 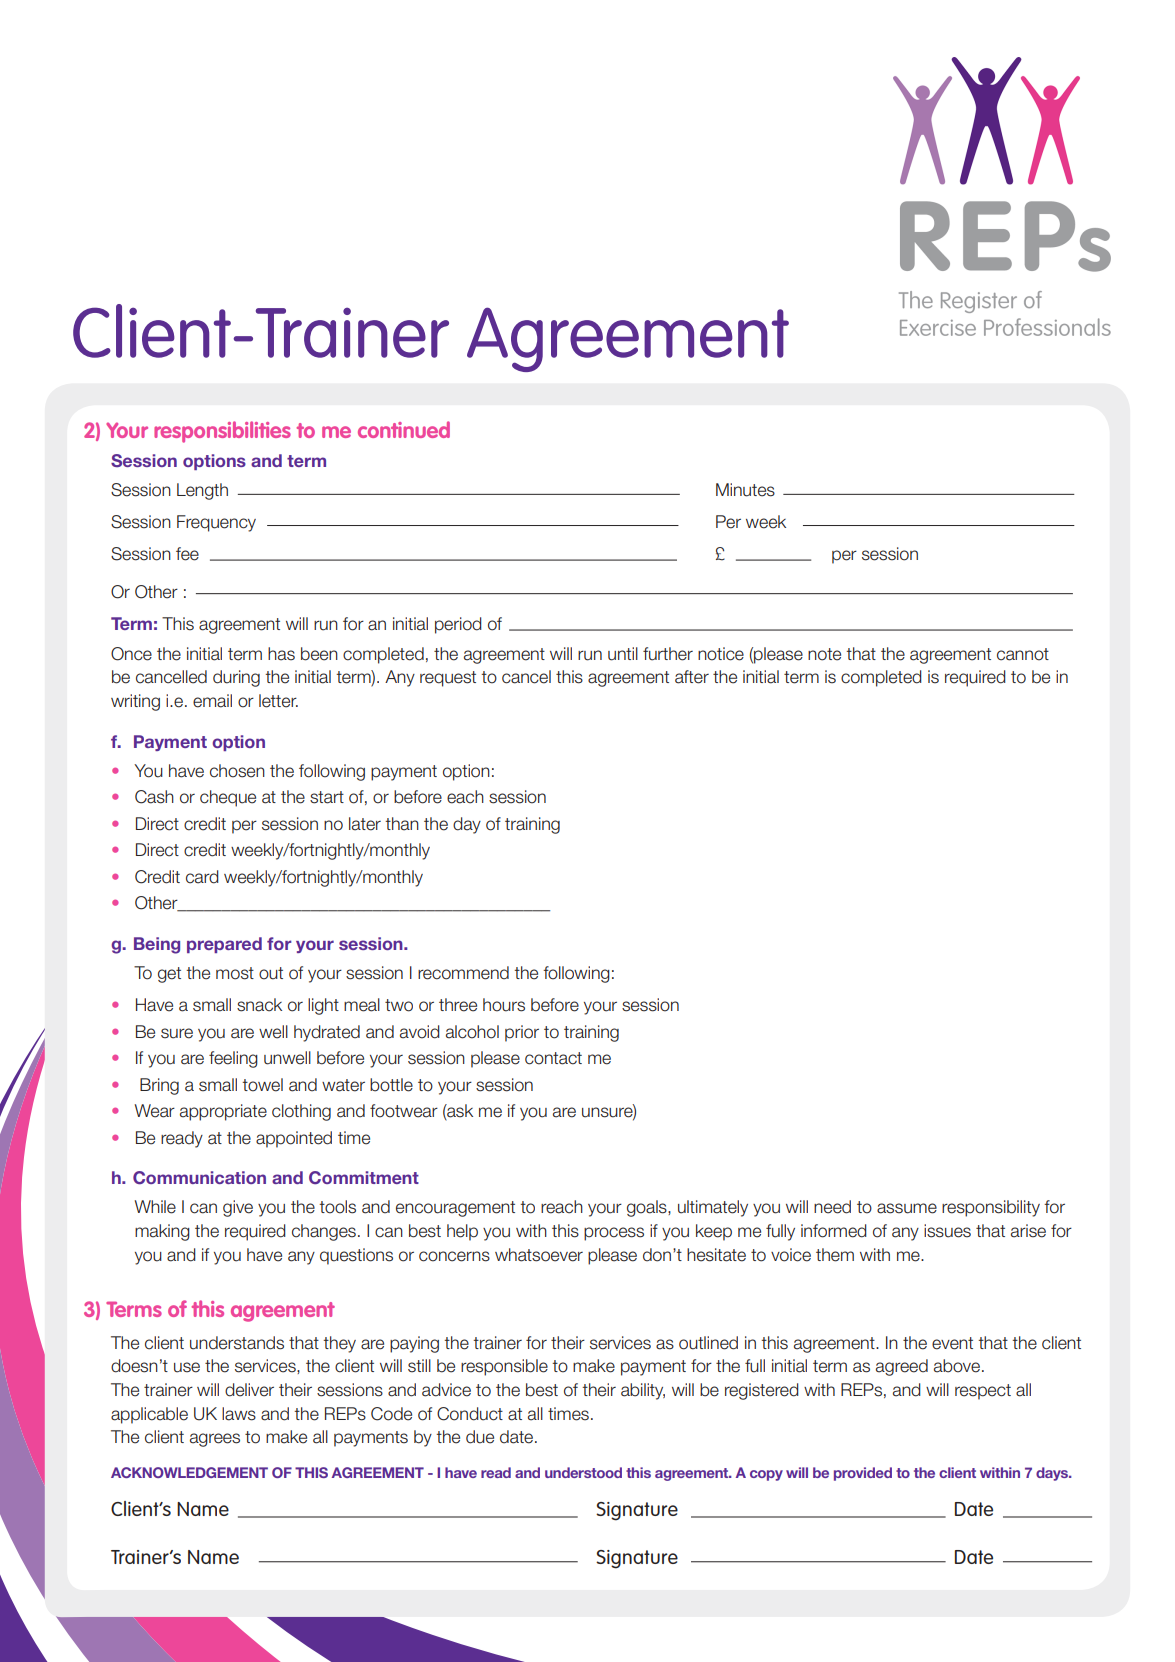 What do you see at coordinates (745, 490) in the document?
I see `Minutes` at bounding box center [745, 490].
